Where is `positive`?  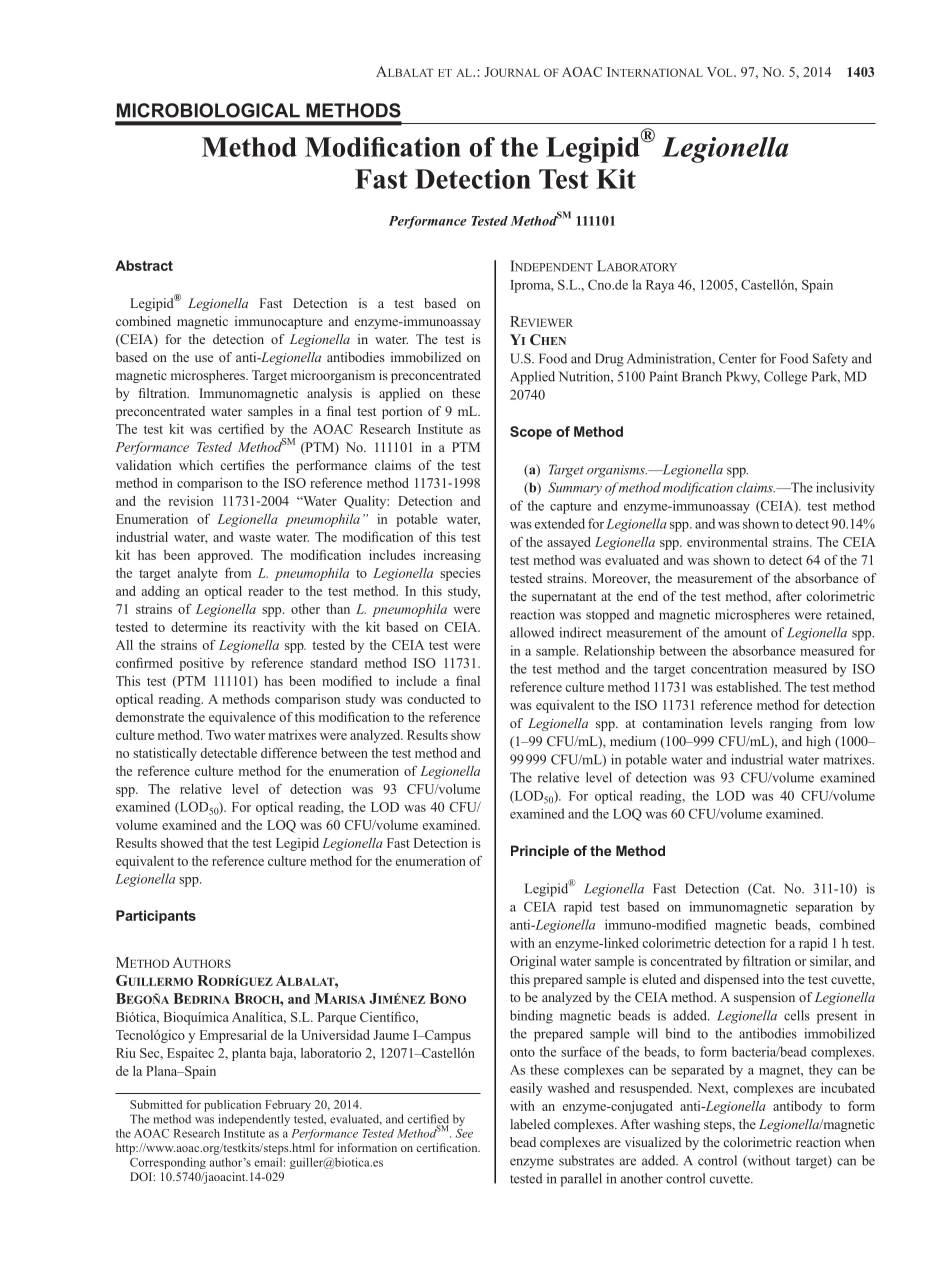 positive is located at coordinates (201, 664).
